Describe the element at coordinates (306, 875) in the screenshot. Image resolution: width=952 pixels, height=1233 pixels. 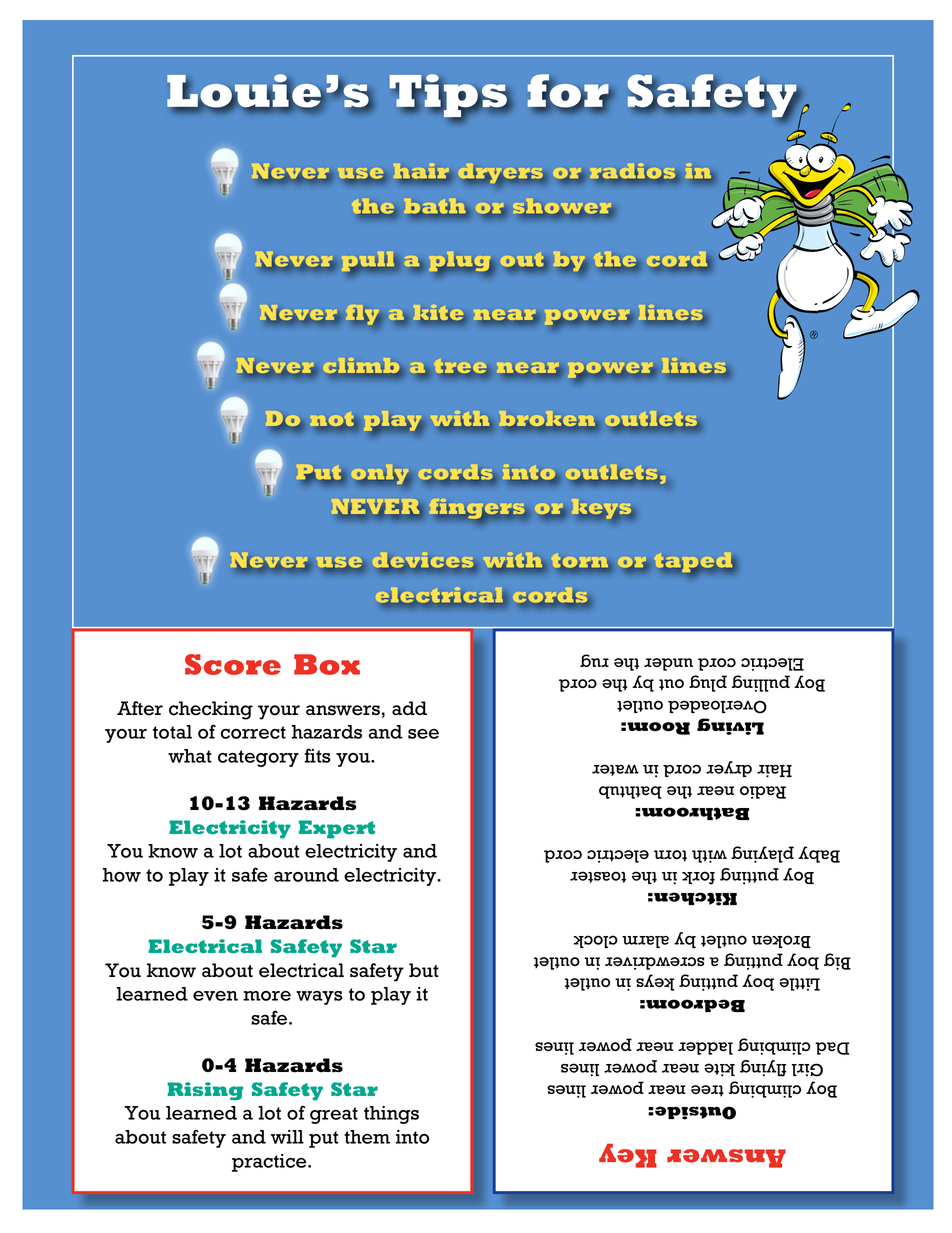
I see `around` at that location.
